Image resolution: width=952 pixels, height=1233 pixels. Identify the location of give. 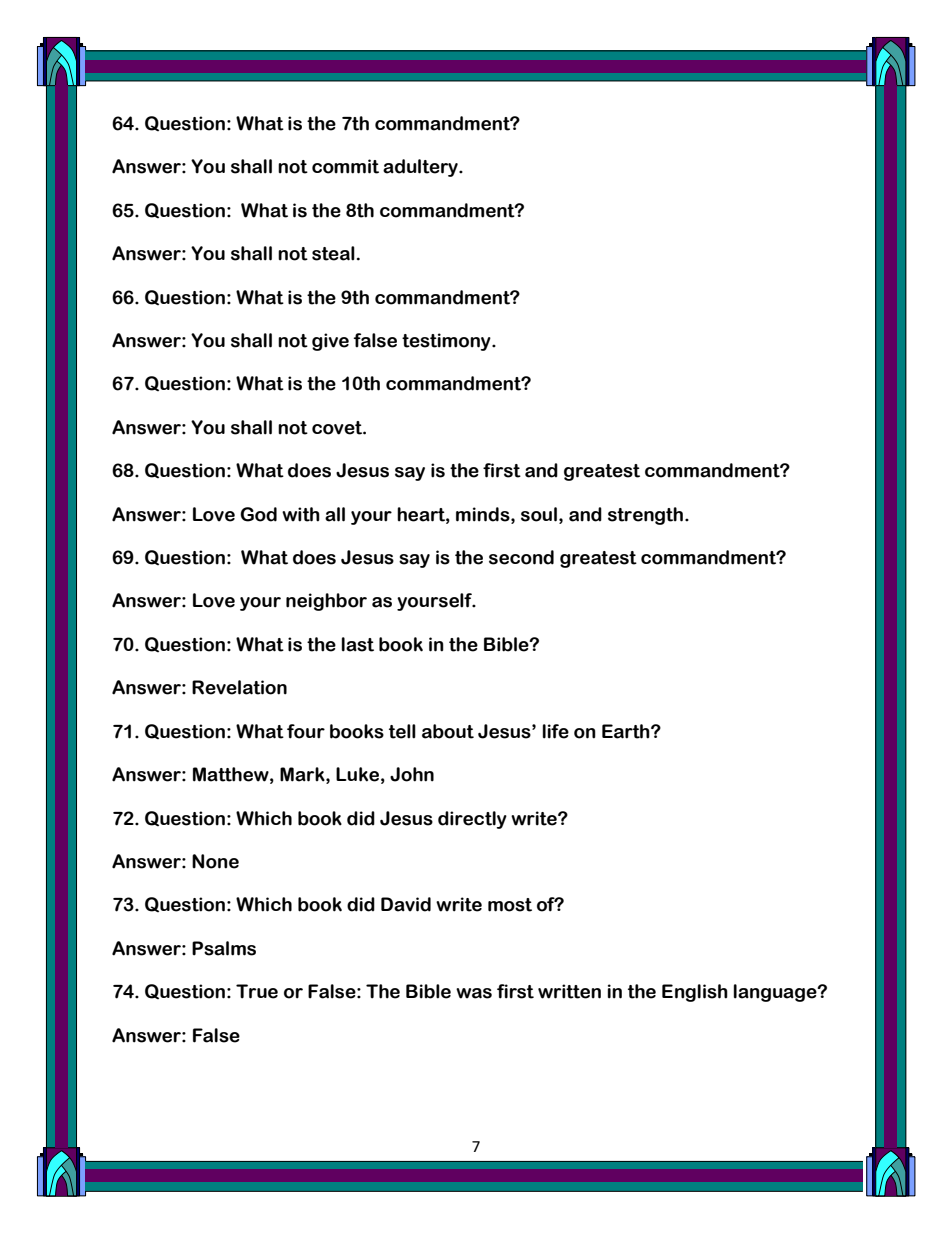
(330, 342).
